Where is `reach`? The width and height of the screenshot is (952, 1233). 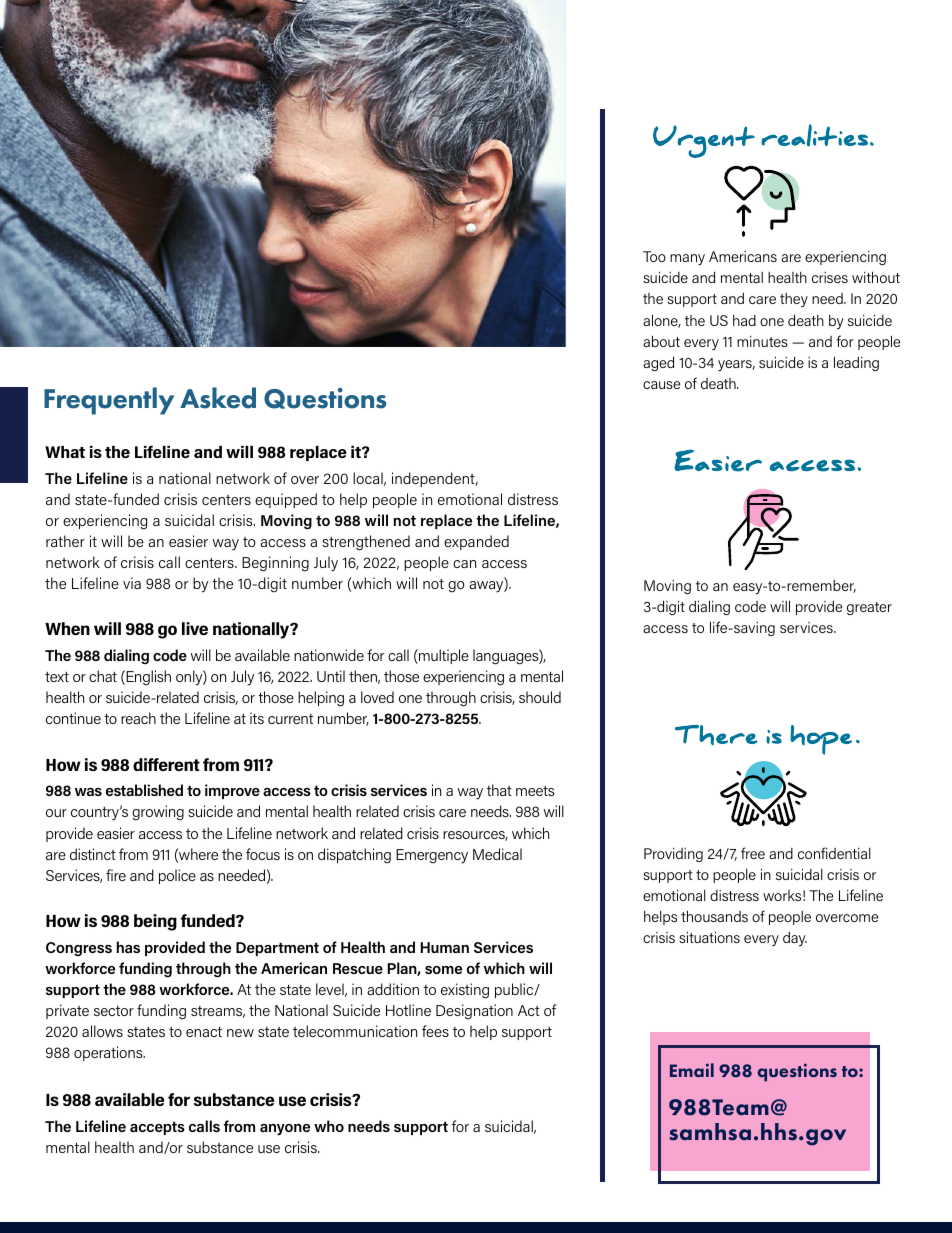
reach is located at coordinates (138, 718).
